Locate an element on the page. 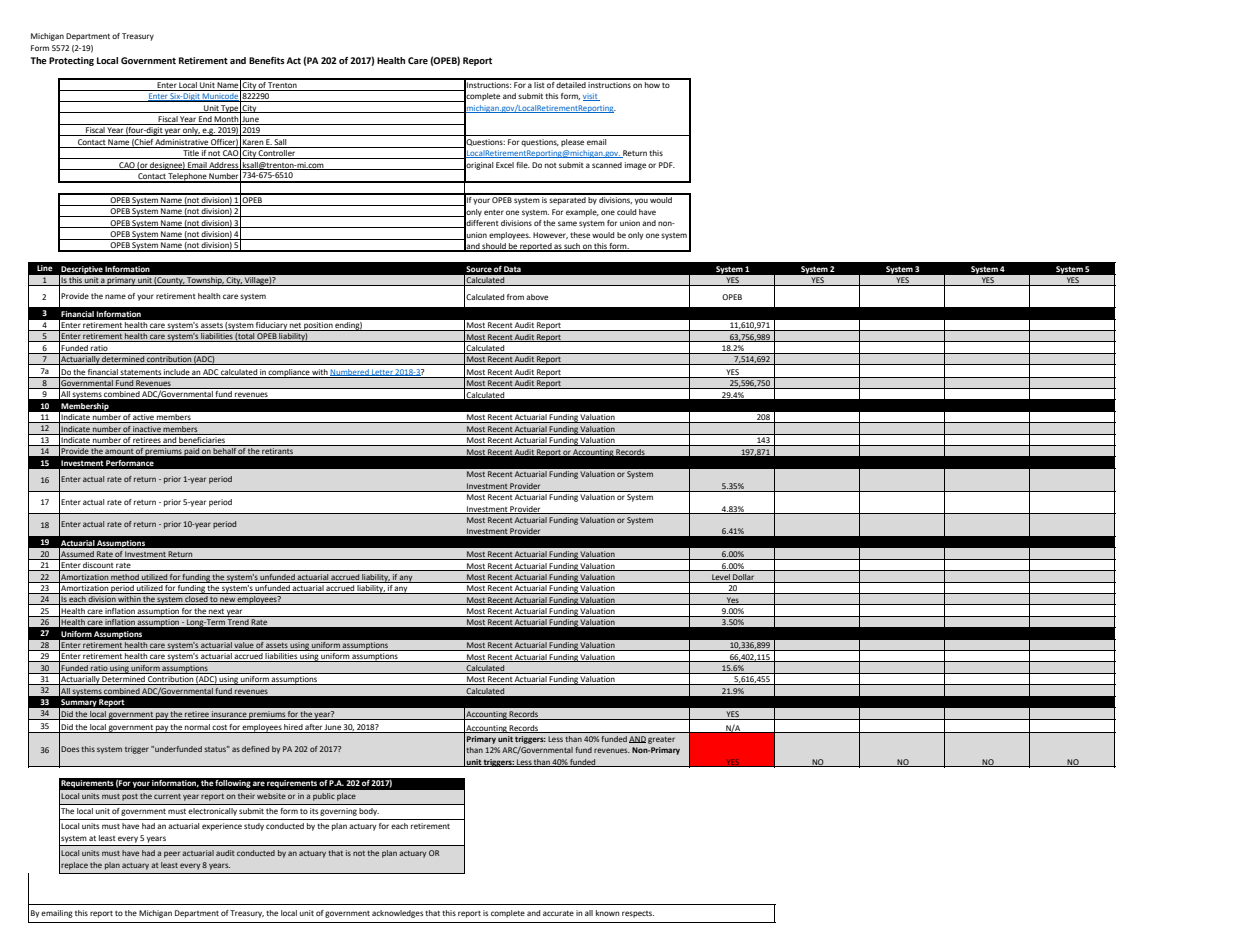 The image size is (1233, 952). discount is located at coordinates (99, 566).
